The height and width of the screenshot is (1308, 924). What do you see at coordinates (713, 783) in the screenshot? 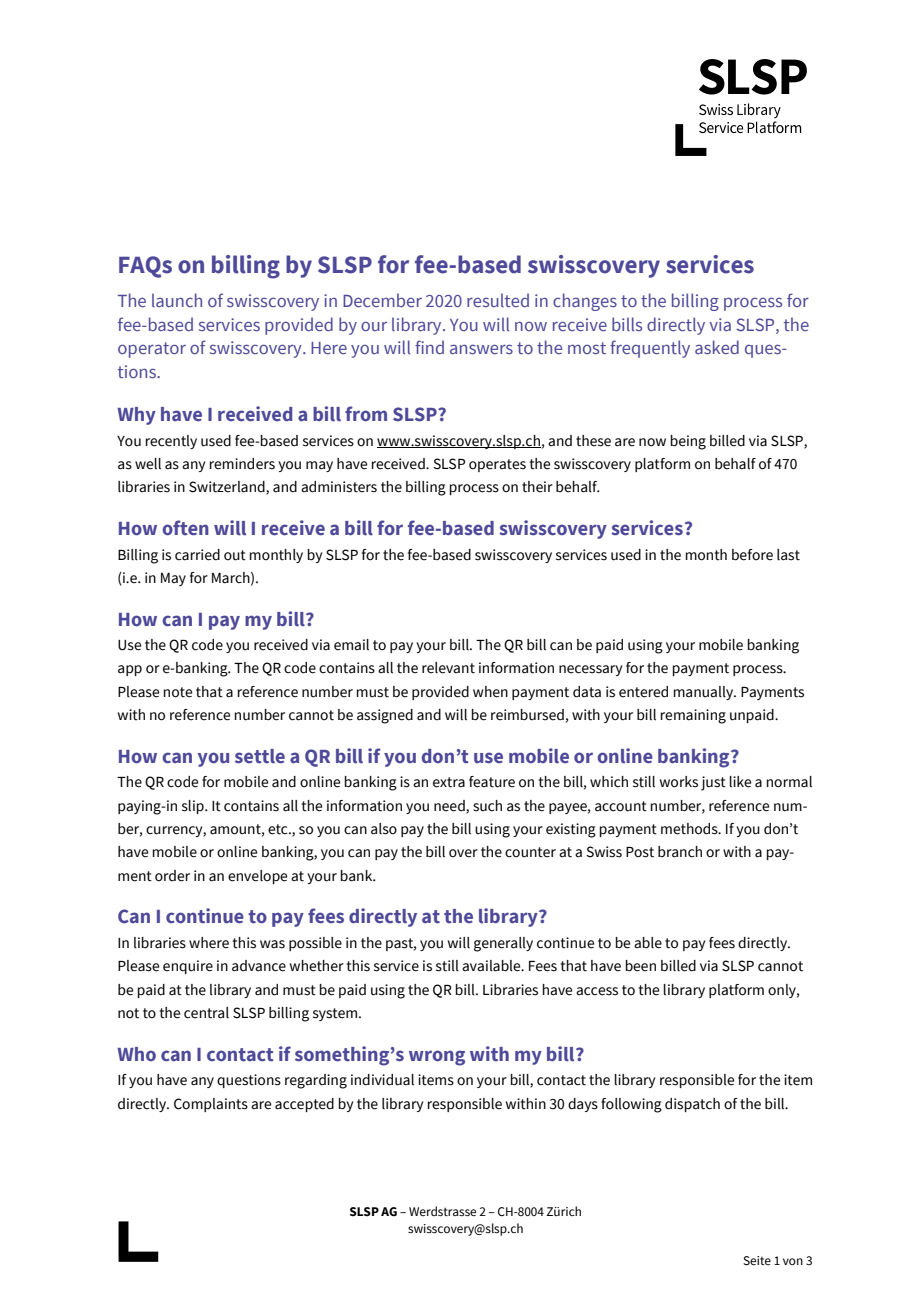
I see `just` at bounding box center [713, 783].
